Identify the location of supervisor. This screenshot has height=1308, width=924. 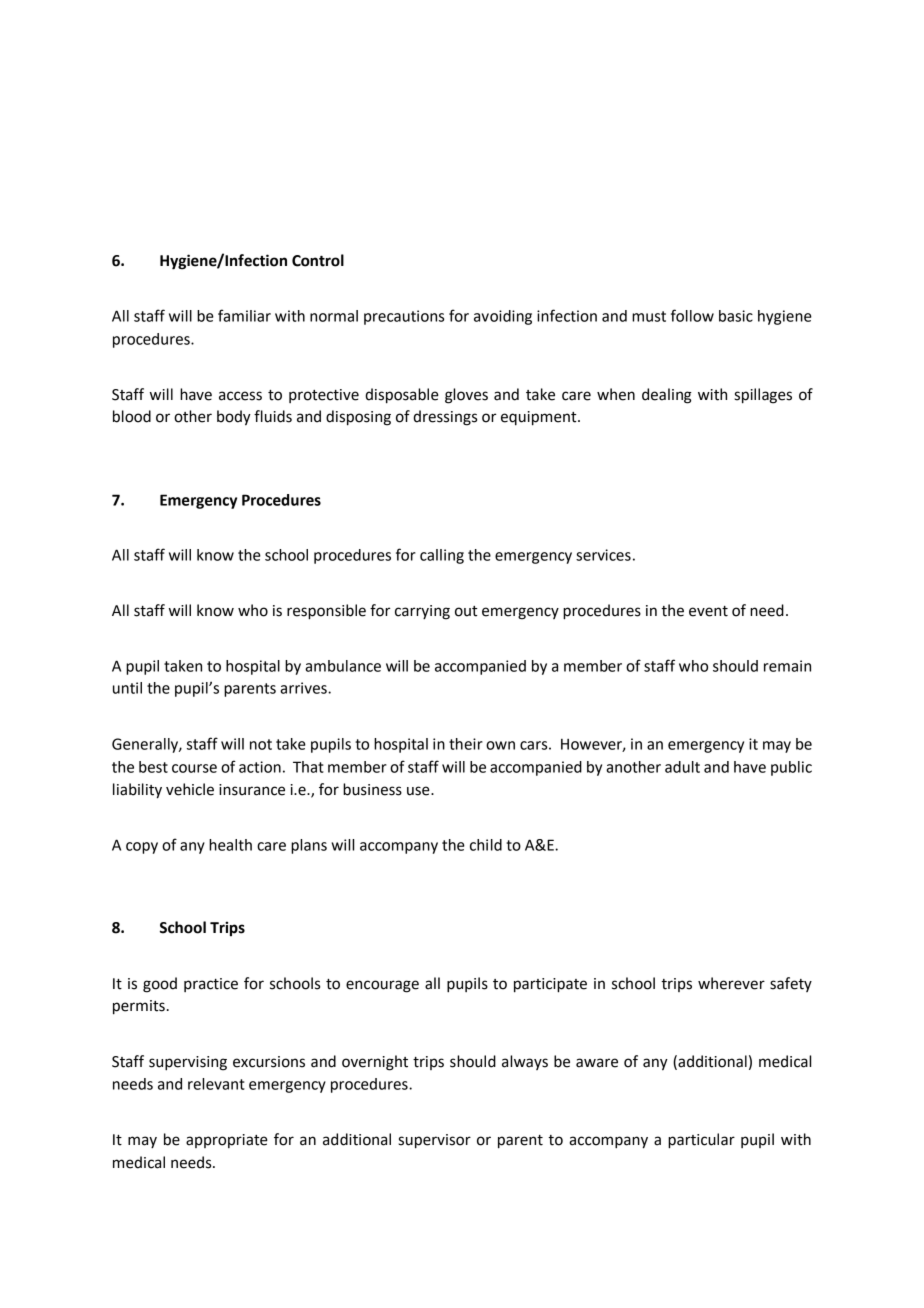
(434, 1141).
